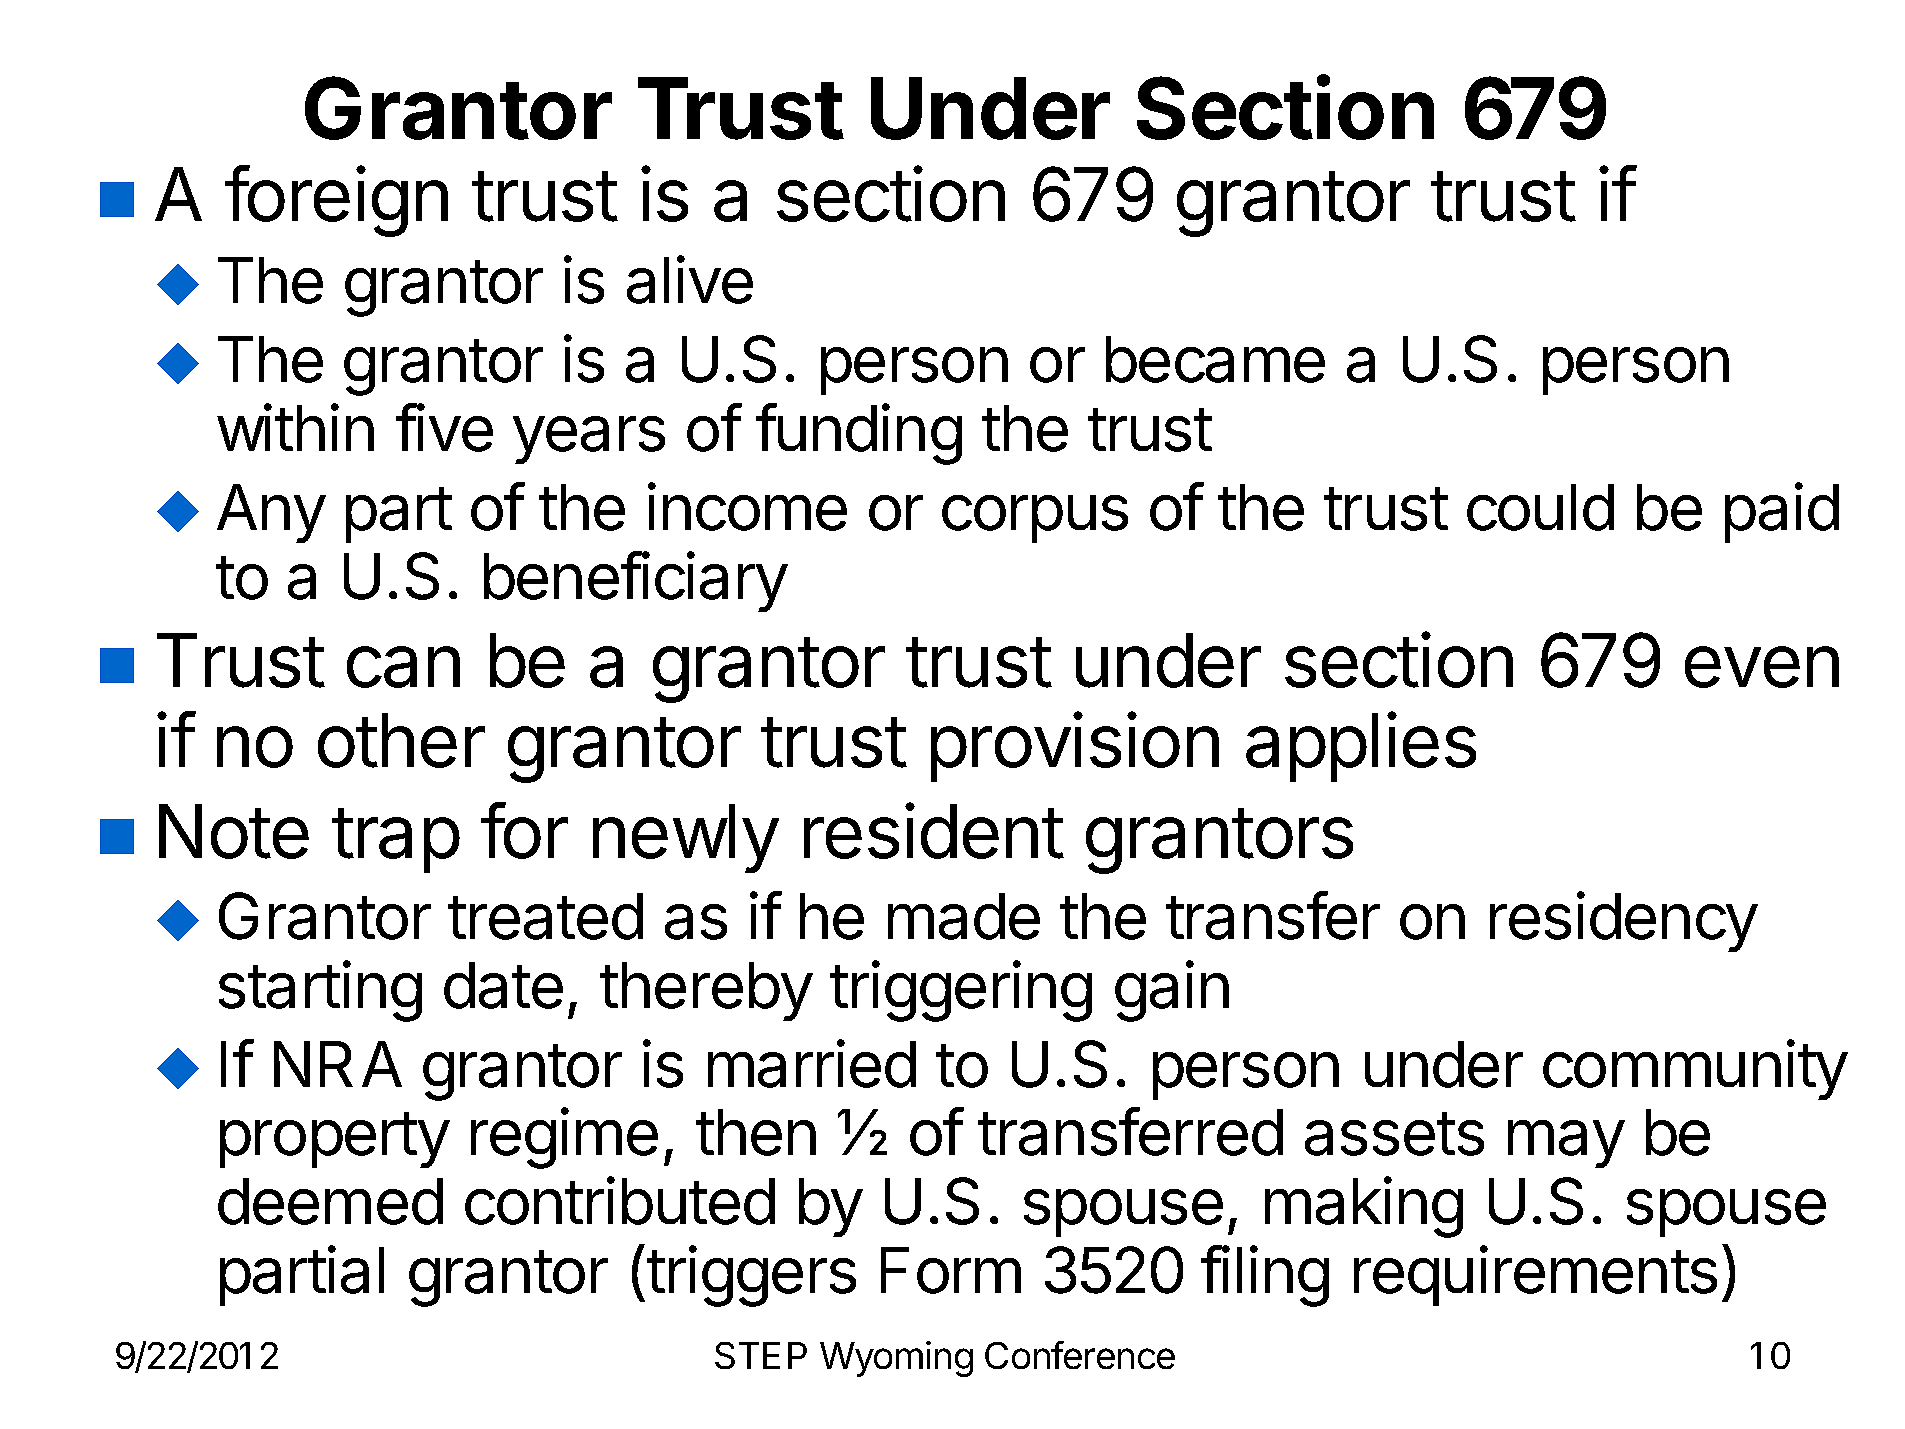 The image size is (1905, 1429). Describe the element at coordinates (1762, 667) in the document. I see `even` at that location.
